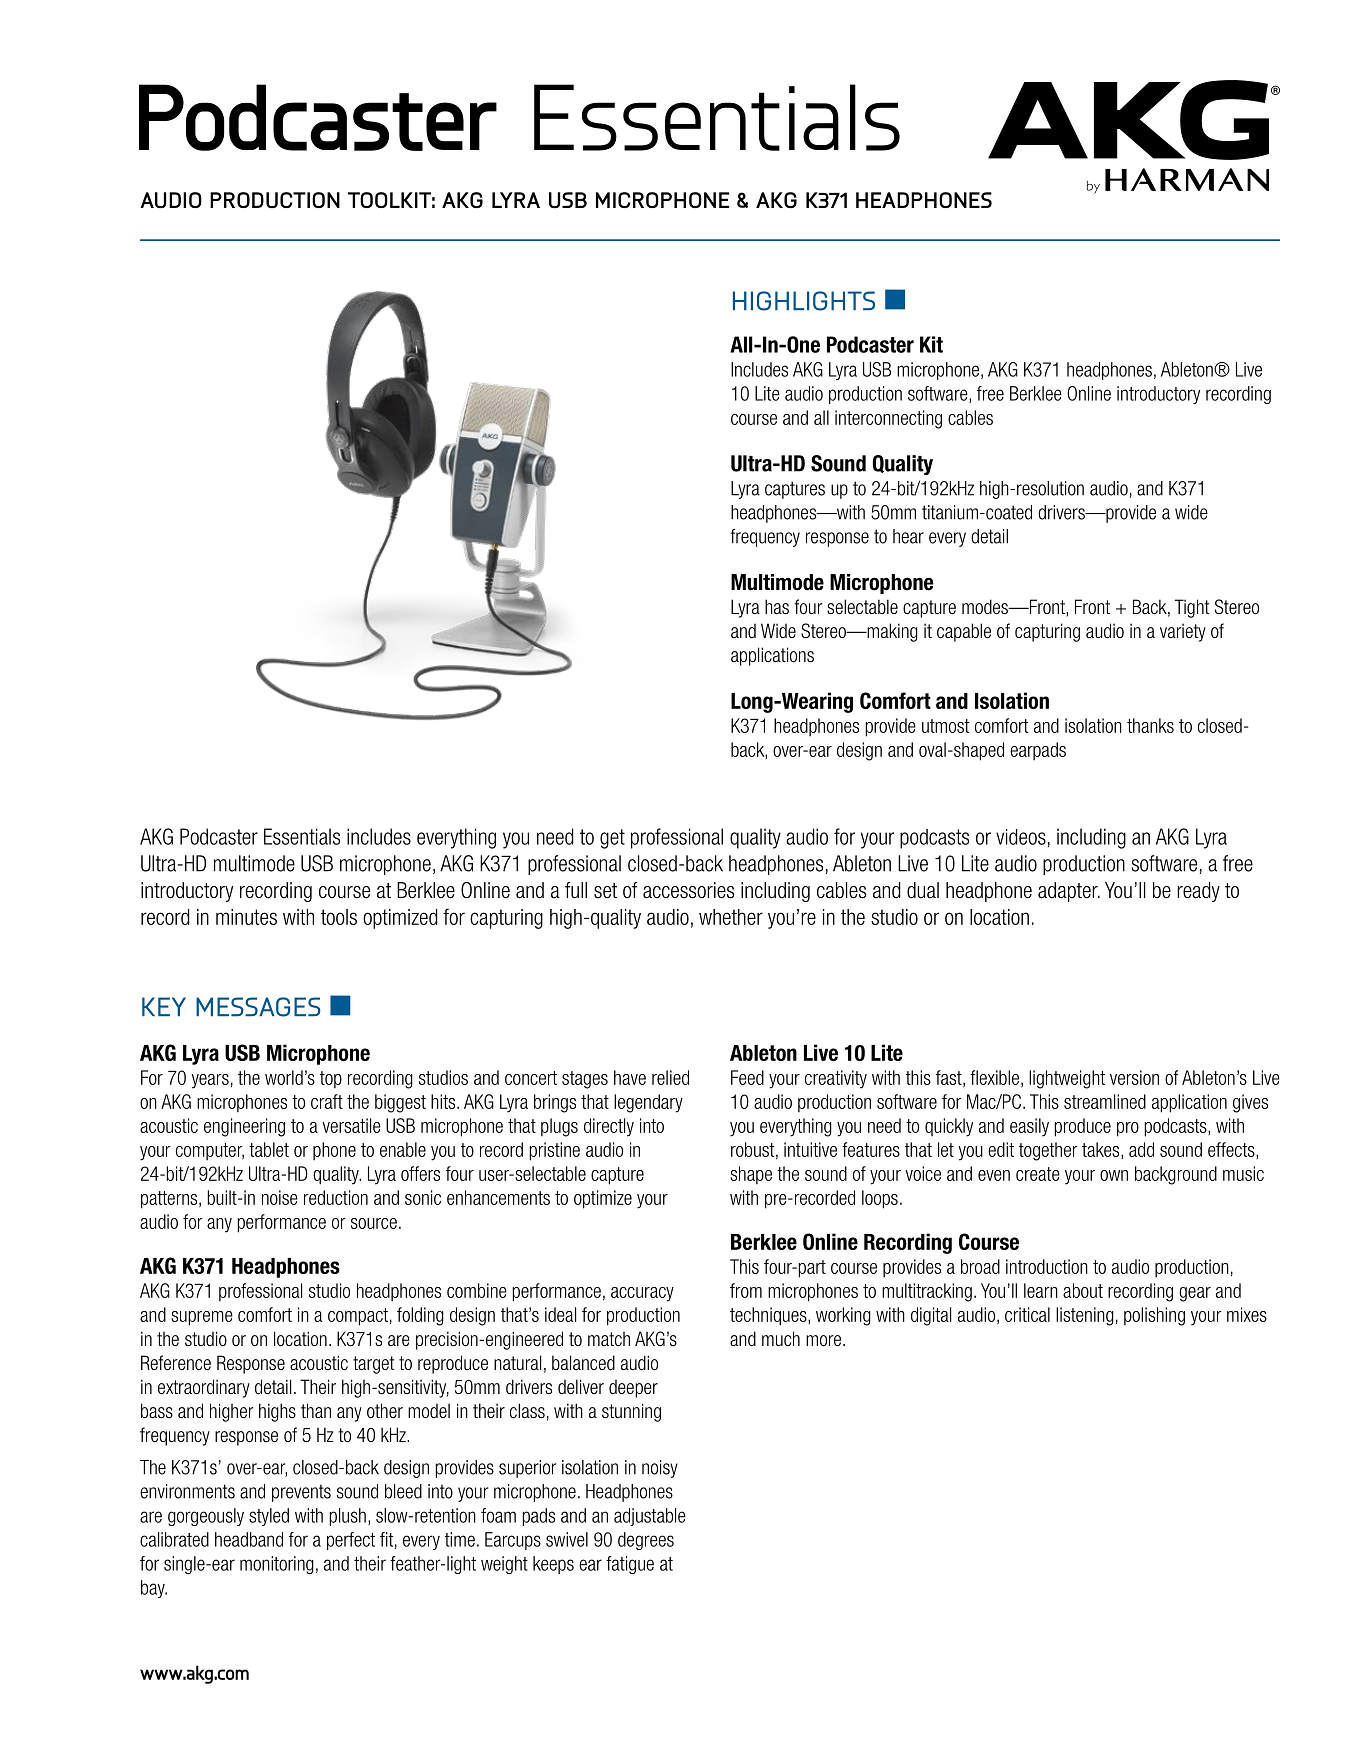  I want to click on degrees, so click(646, 1541).
